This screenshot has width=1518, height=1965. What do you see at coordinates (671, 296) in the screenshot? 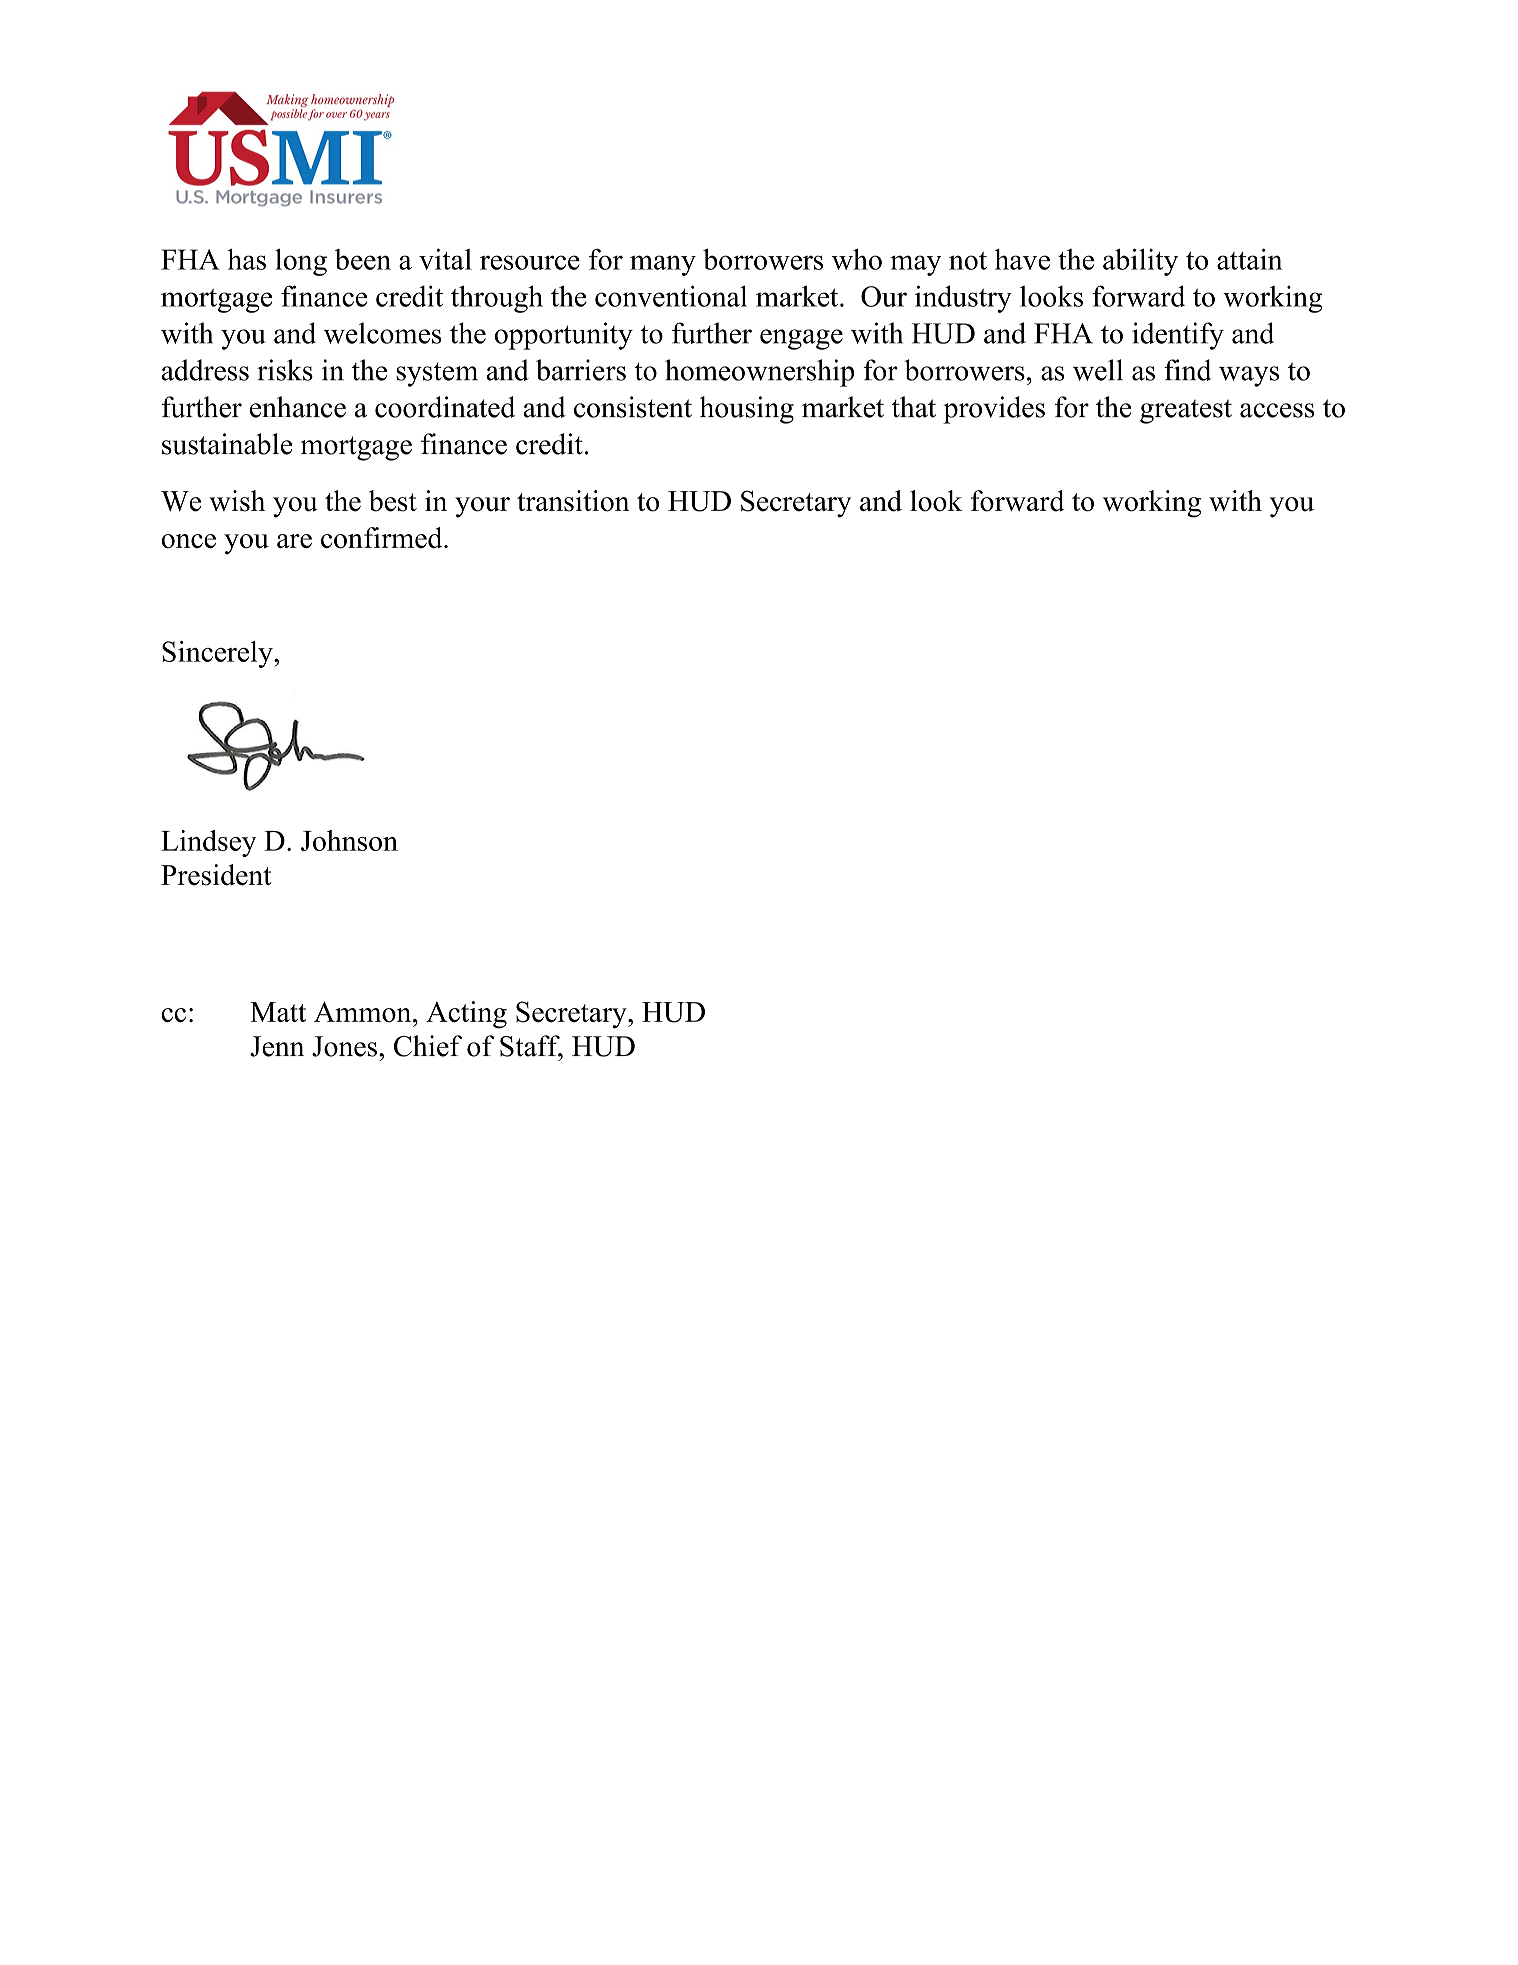
I see `conventional` at bounding box center [671, 296].
